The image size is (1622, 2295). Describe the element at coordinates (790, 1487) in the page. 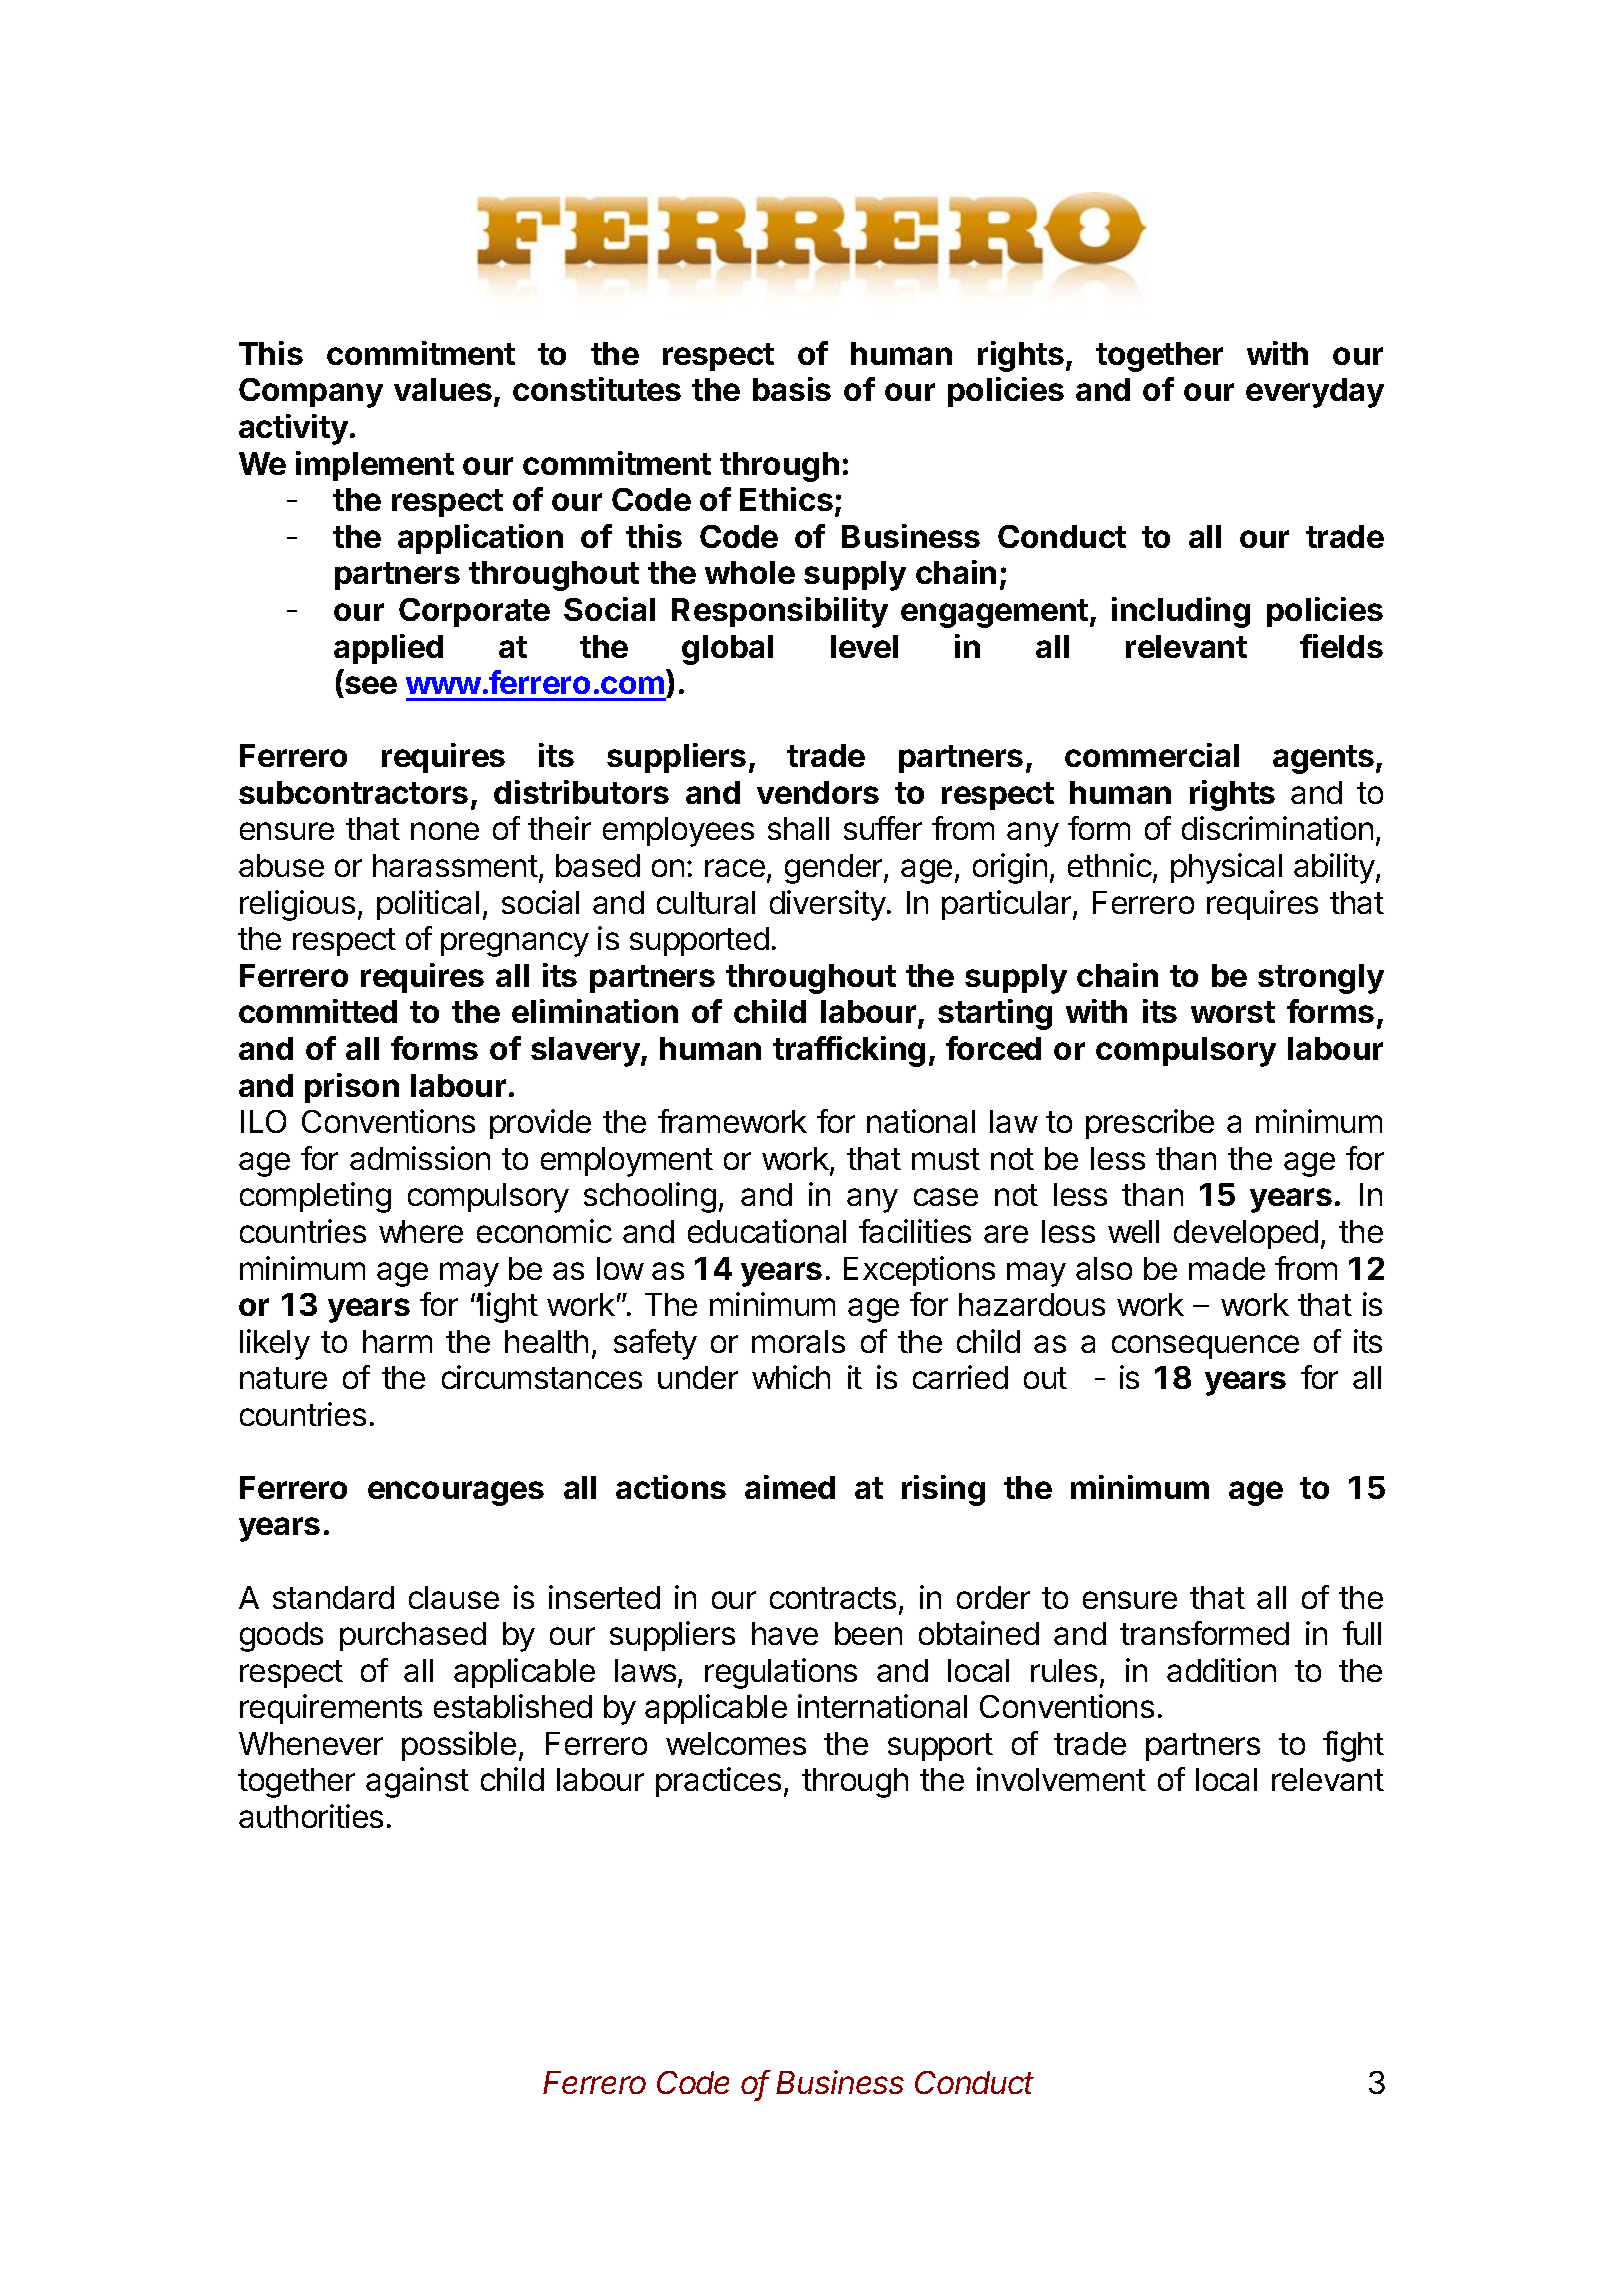

I see `aimed` at that location.
